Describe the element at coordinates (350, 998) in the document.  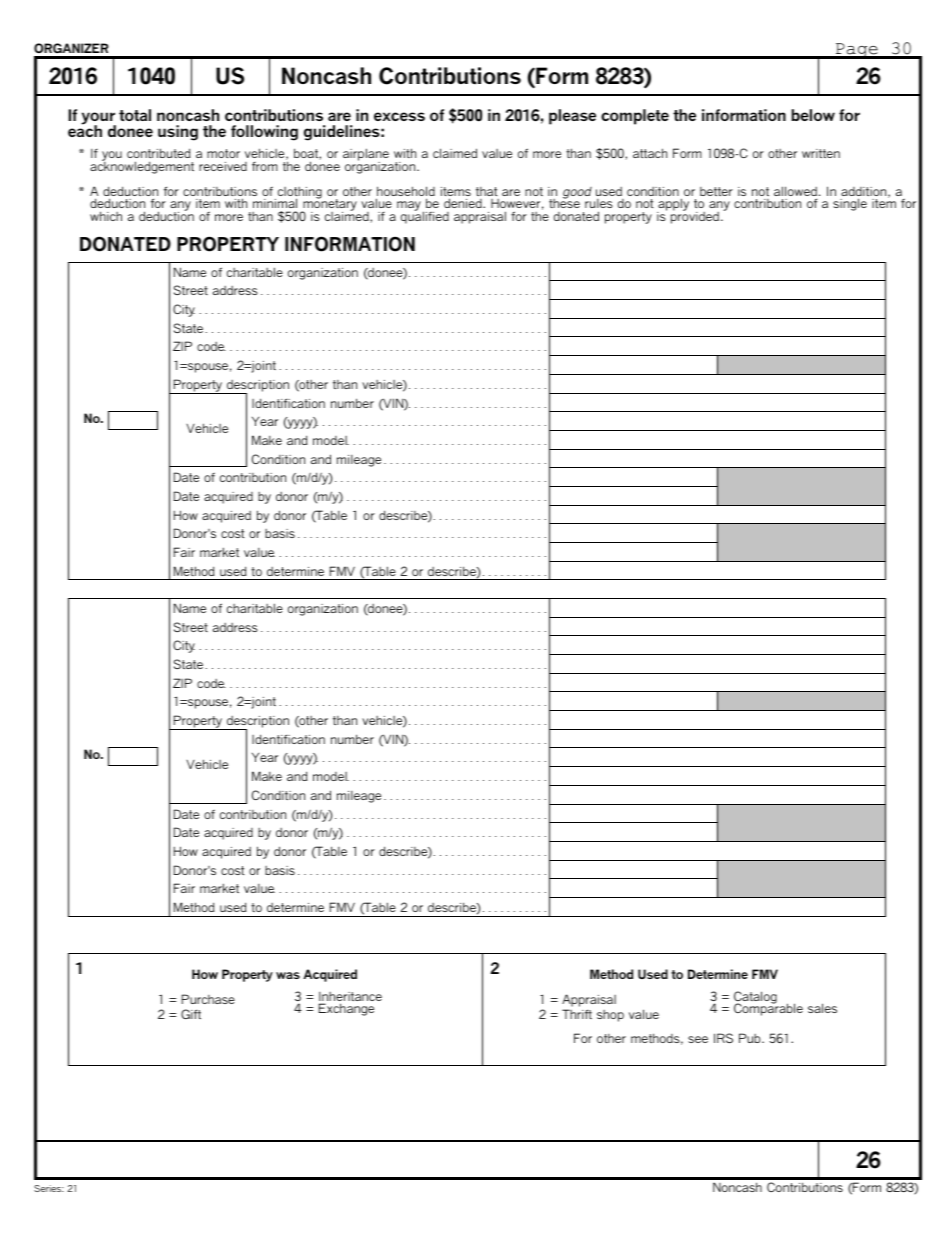
I see `Inheritance` at that location.
